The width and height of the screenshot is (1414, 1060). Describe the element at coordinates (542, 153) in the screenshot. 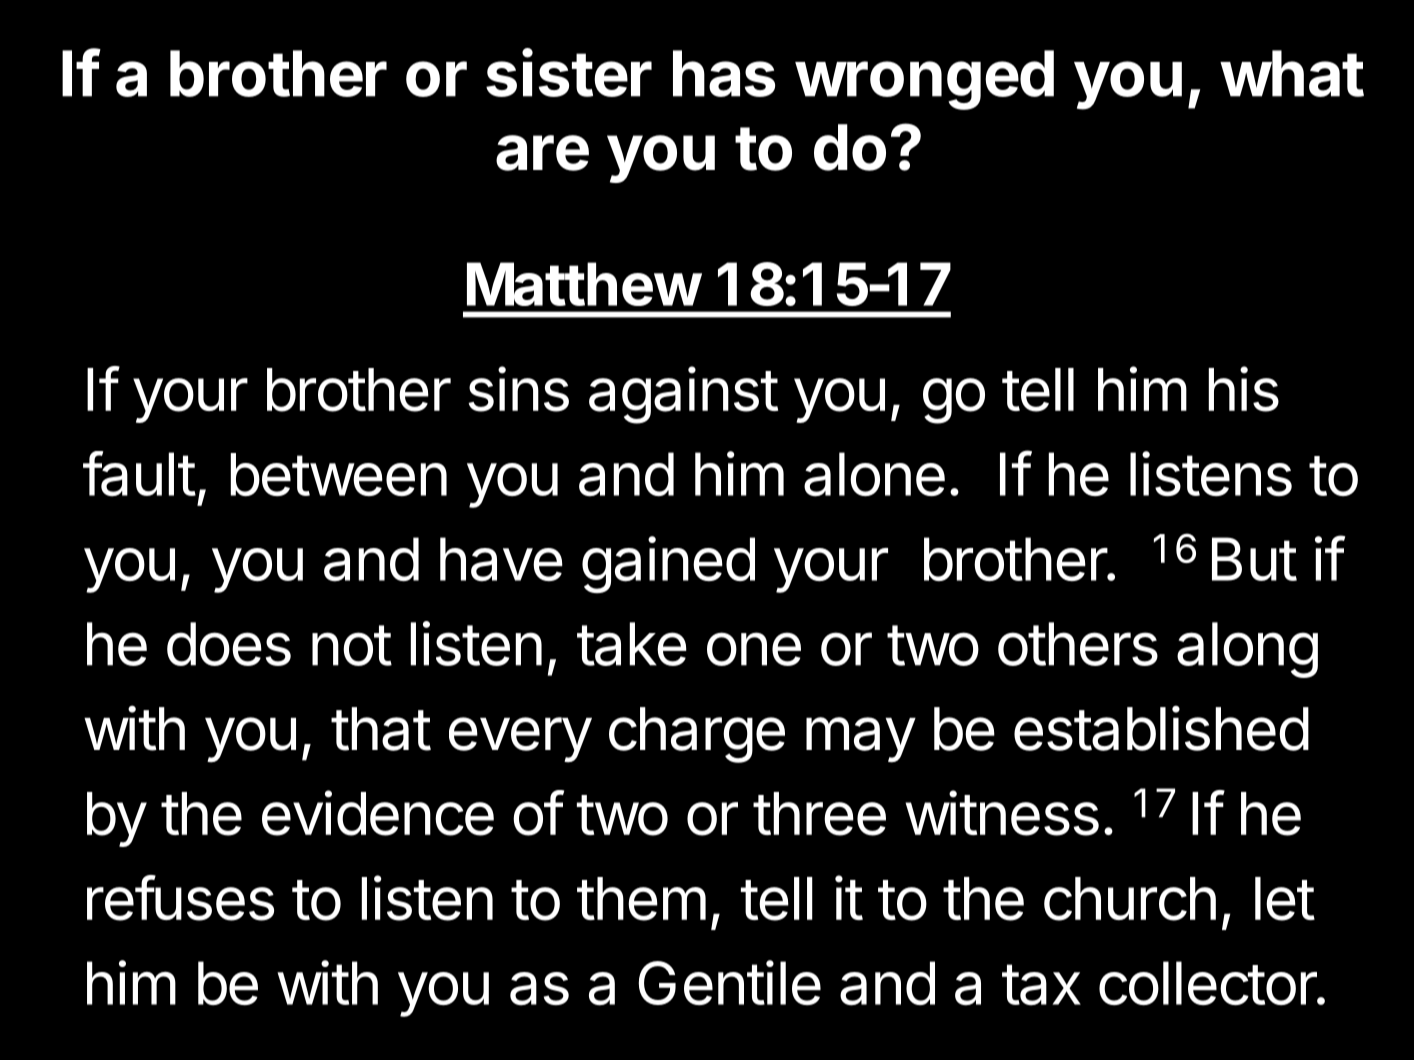

I see `are` at that location.
